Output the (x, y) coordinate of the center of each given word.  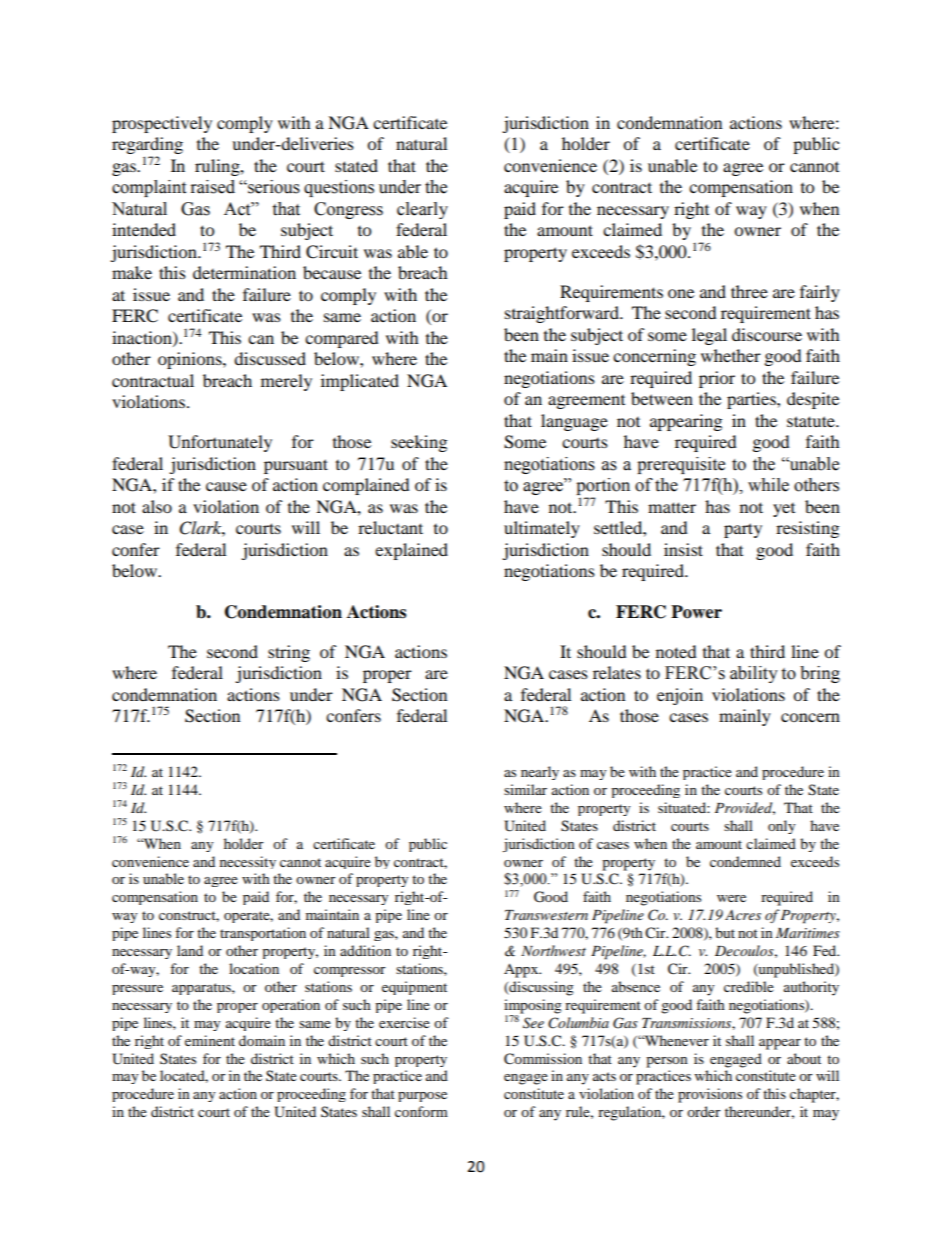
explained (411, 551)
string (289, 653)
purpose (422, 1097)
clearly (422, 210)
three (749, 291)
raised (213, 187)
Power (696, 612)
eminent (210, 1040)
